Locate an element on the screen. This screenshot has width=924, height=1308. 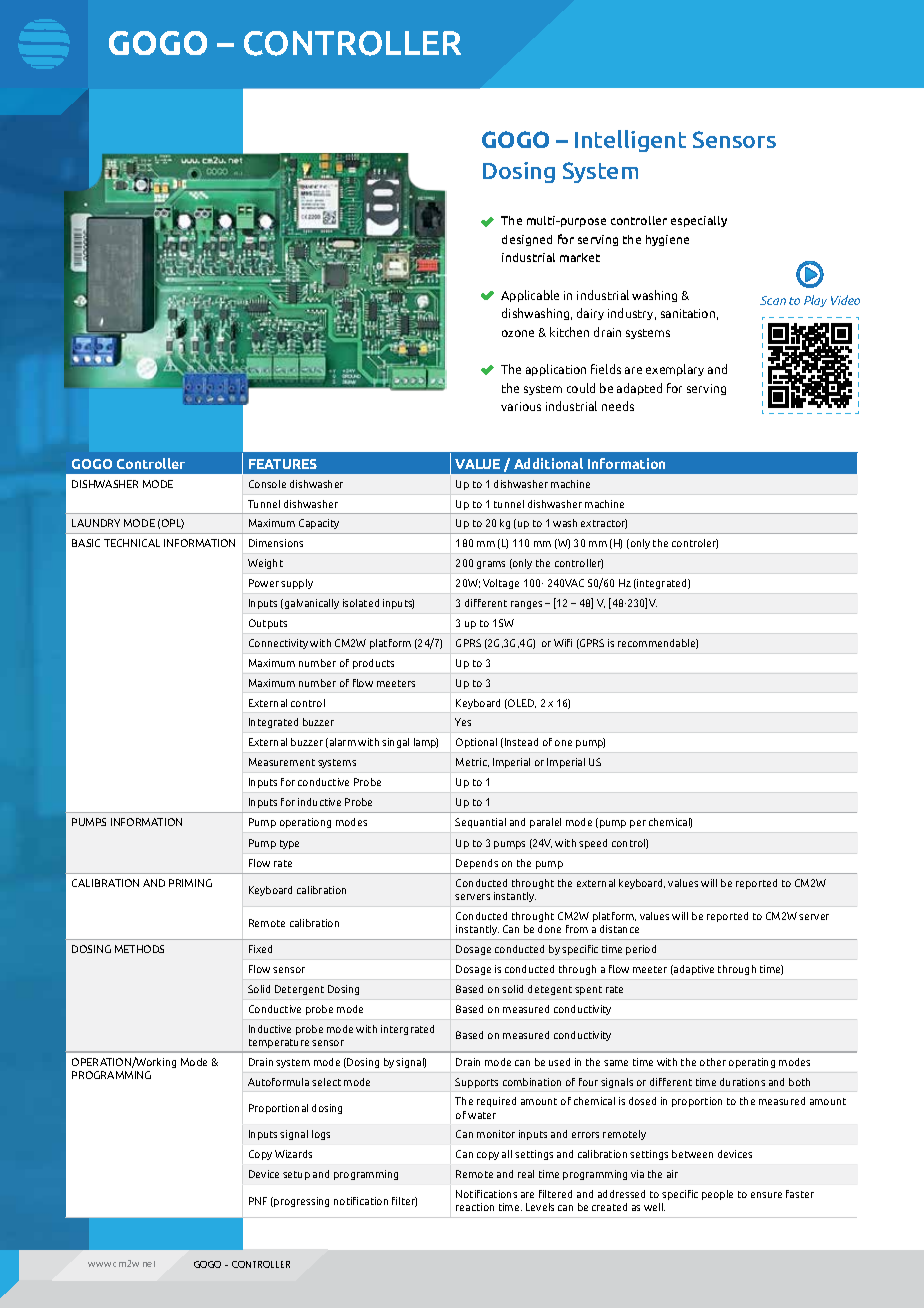
METHODS is located at coordinates (139, 949).
